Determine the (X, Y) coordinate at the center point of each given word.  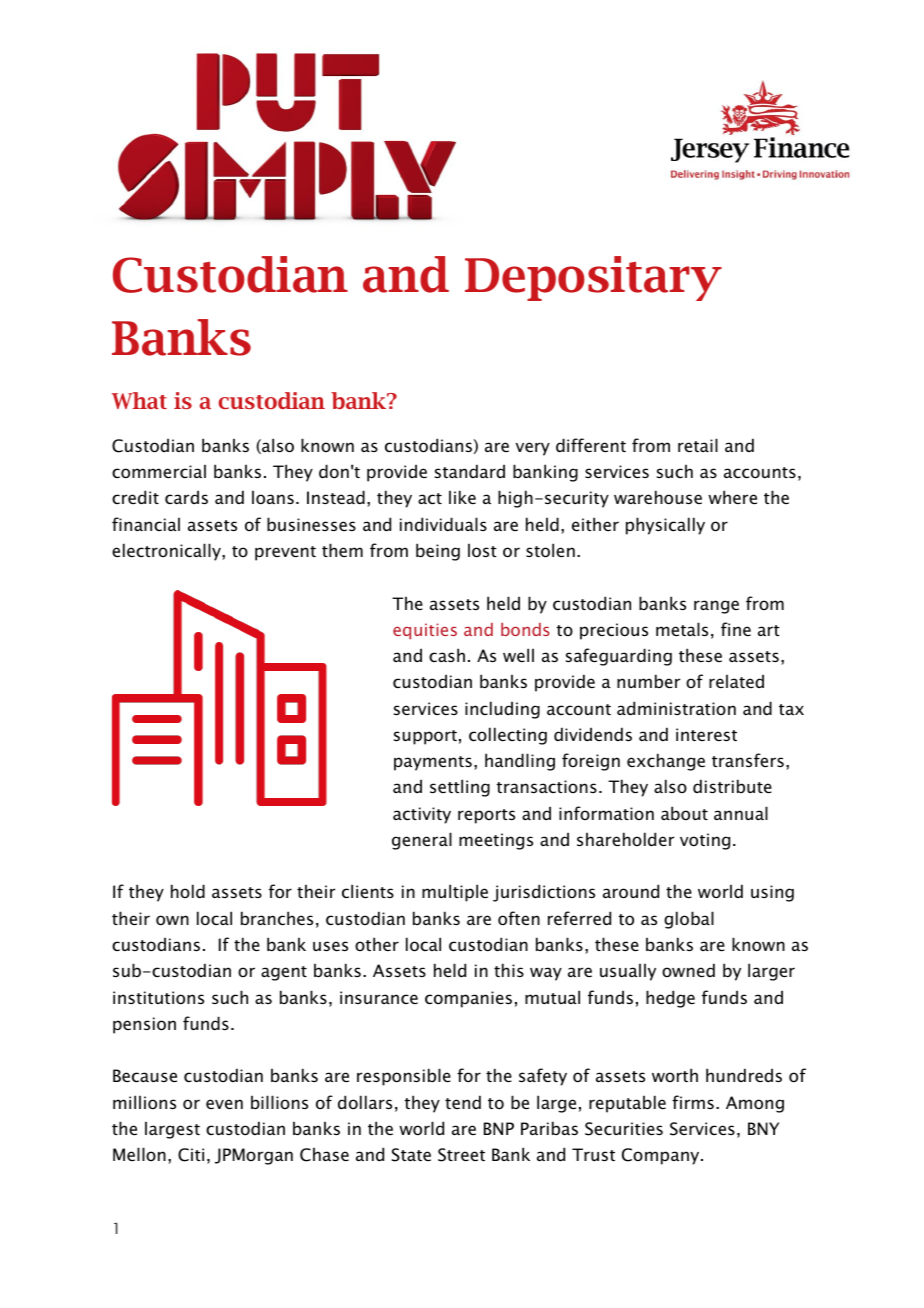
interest (706, 734)
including (502, 710)
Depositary (593, 278)
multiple (455, 893)
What (139, 400)
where (732, 497)
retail (698, 445)
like (462, 497)
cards (186, 497)
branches (277, 918)
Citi (191, 1155)
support (425, 737)
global (689, 920)
